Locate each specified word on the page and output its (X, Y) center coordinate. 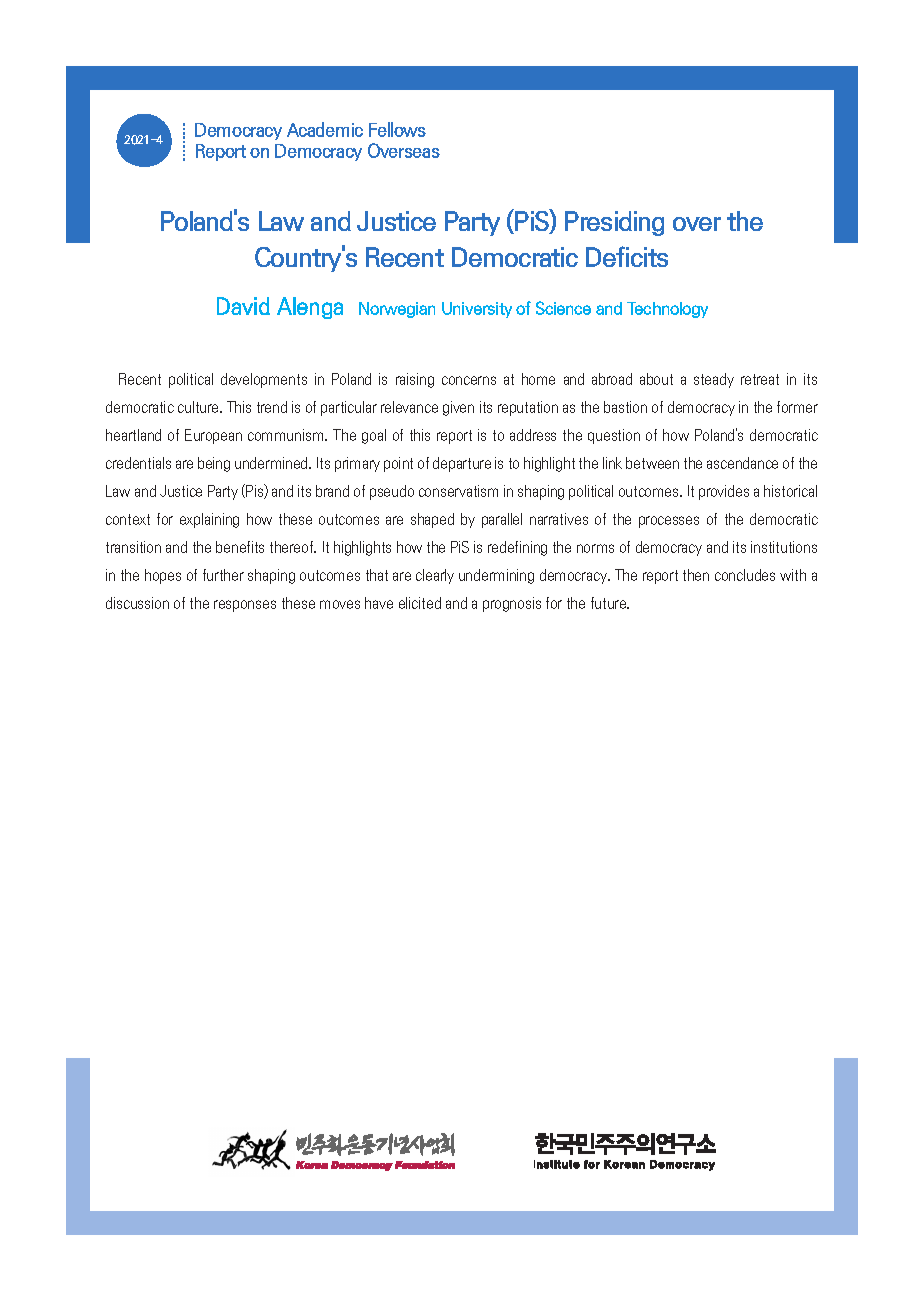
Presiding (614, 223)
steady (714, 380)
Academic (325, 129)
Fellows (397, 129)
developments (264, 380)
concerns (469, 380)
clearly (435, 576)
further (223, 575)
